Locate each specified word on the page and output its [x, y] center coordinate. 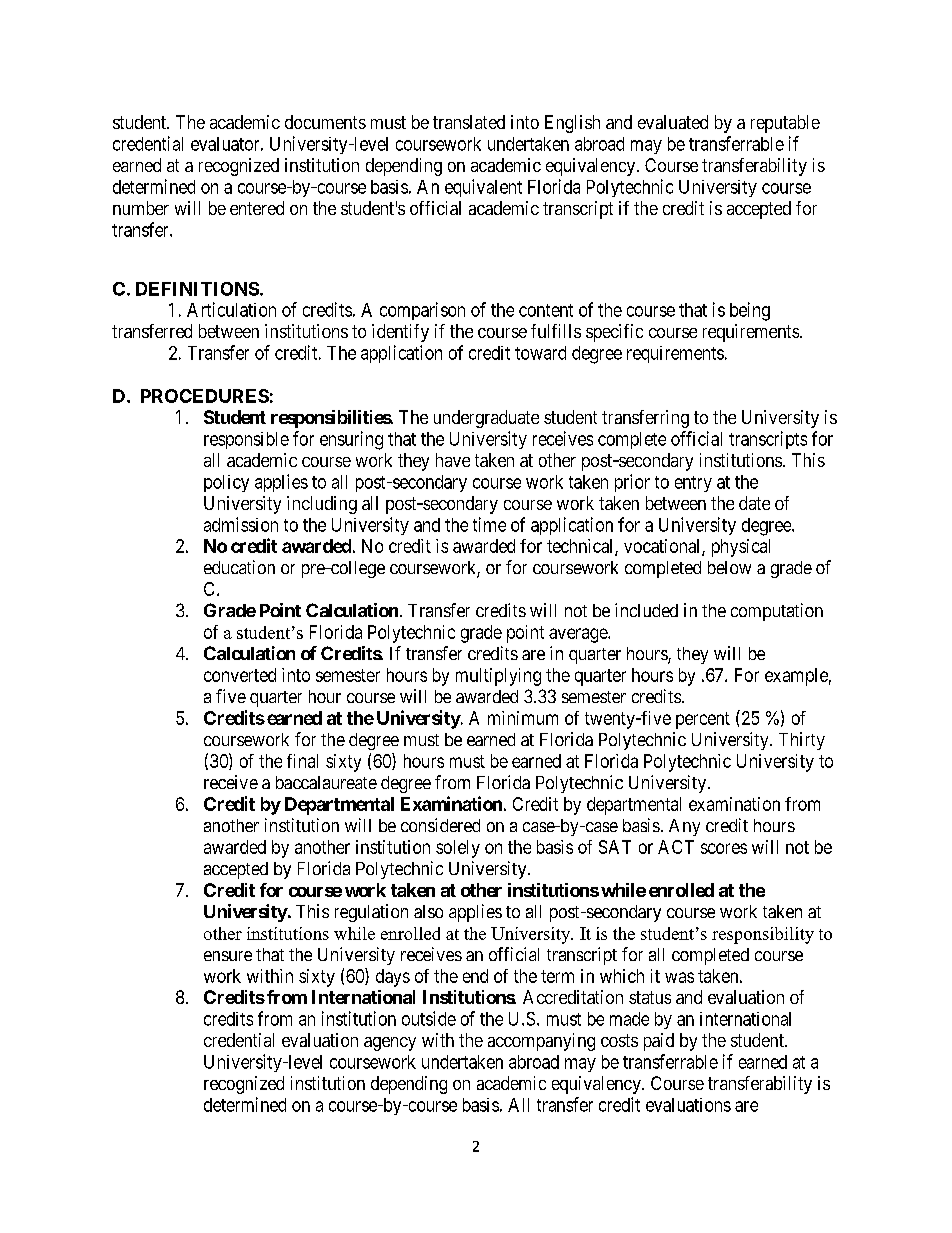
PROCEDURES [205, 396]
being [750, 311]
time [489, 524]
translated [469, 122]
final [302, 761]
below [729, 567]
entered [257, 208]
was [679, 977]
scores [724, 848]
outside [429, 1018]
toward [540, 353]
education [239, 567]
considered [440, 825]
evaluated [673, 122]
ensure [228, 956]
